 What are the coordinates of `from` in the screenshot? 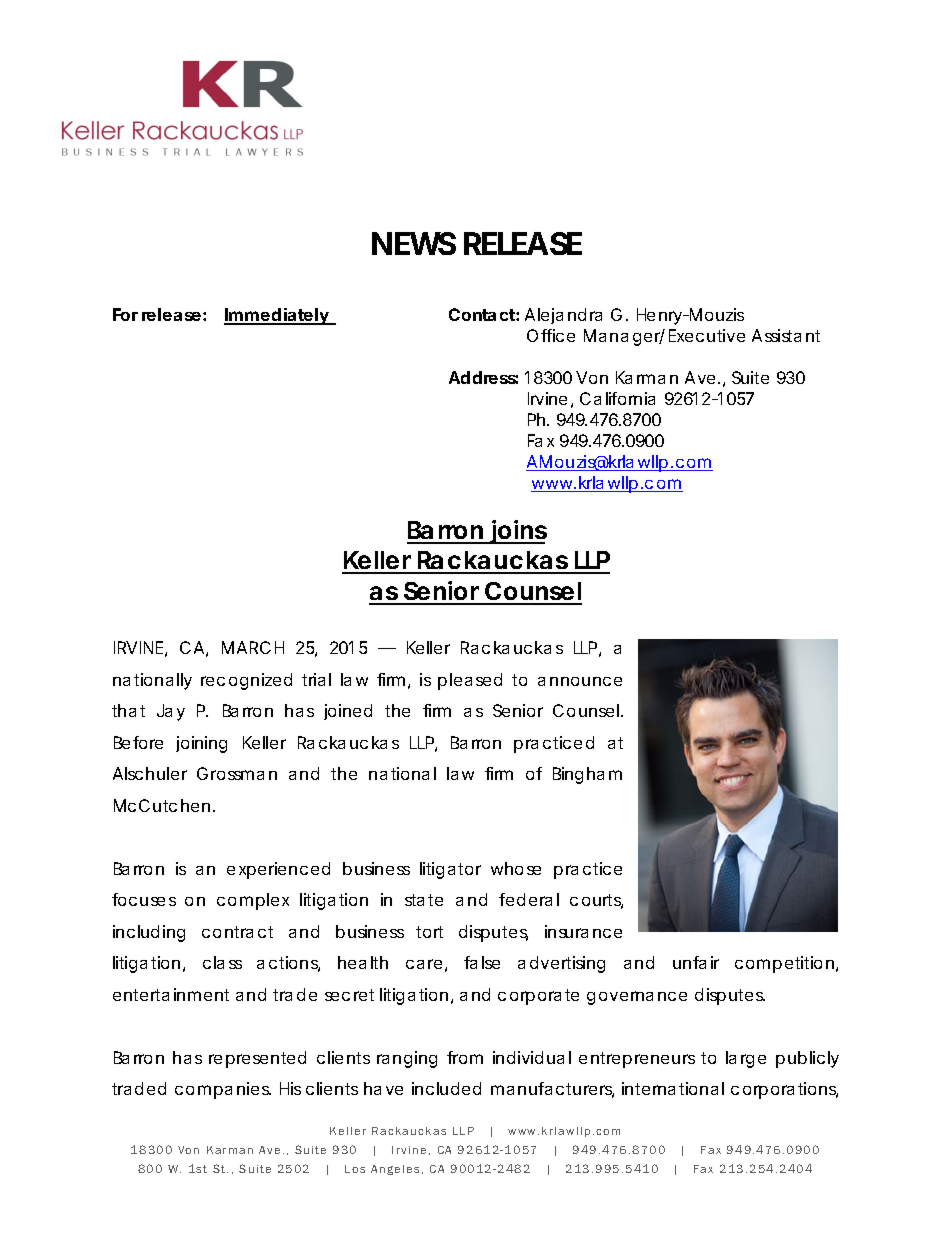 It's located at (465, 1057).
